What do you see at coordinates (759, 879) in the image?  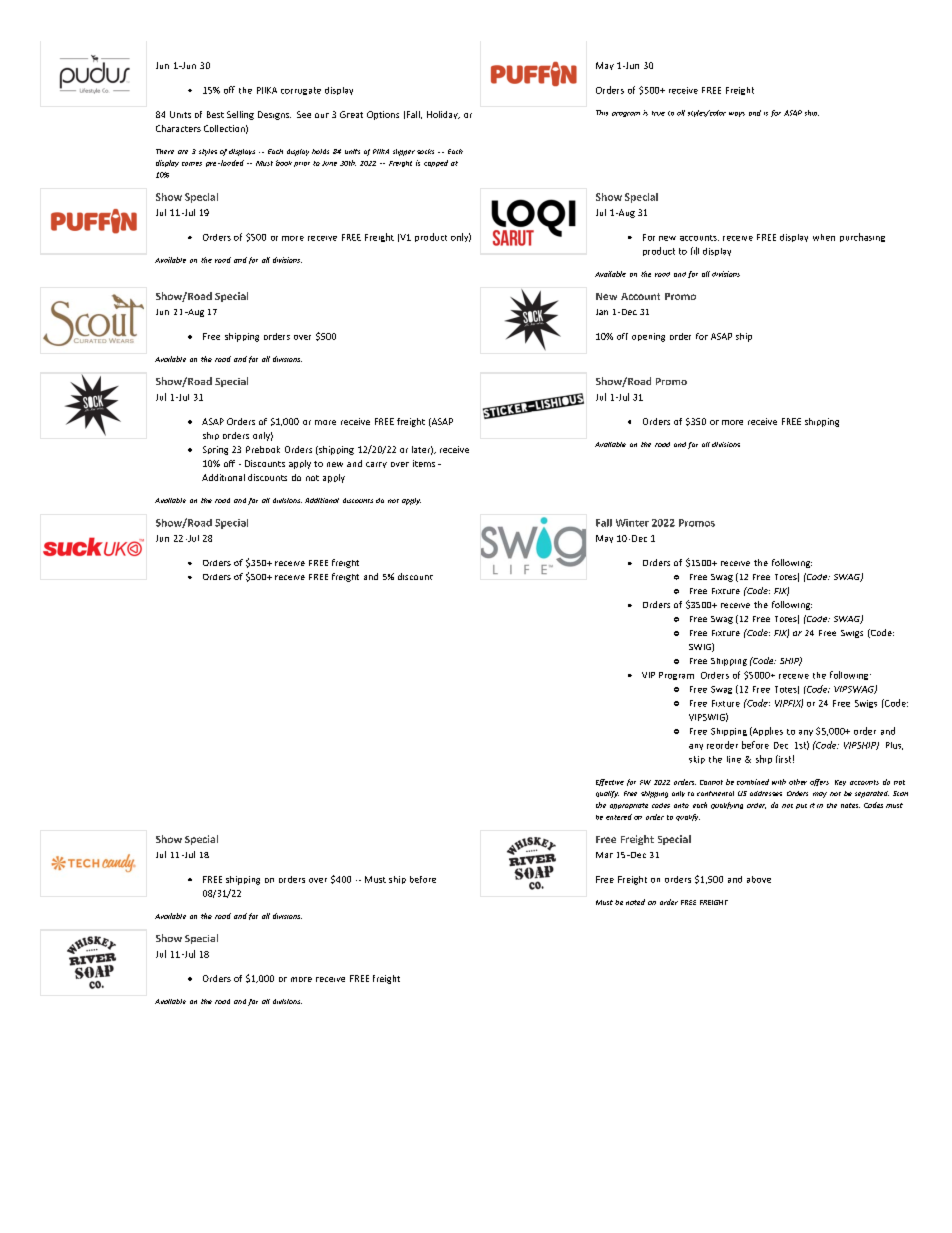 I see `above` at bounding box center [759, 879].
